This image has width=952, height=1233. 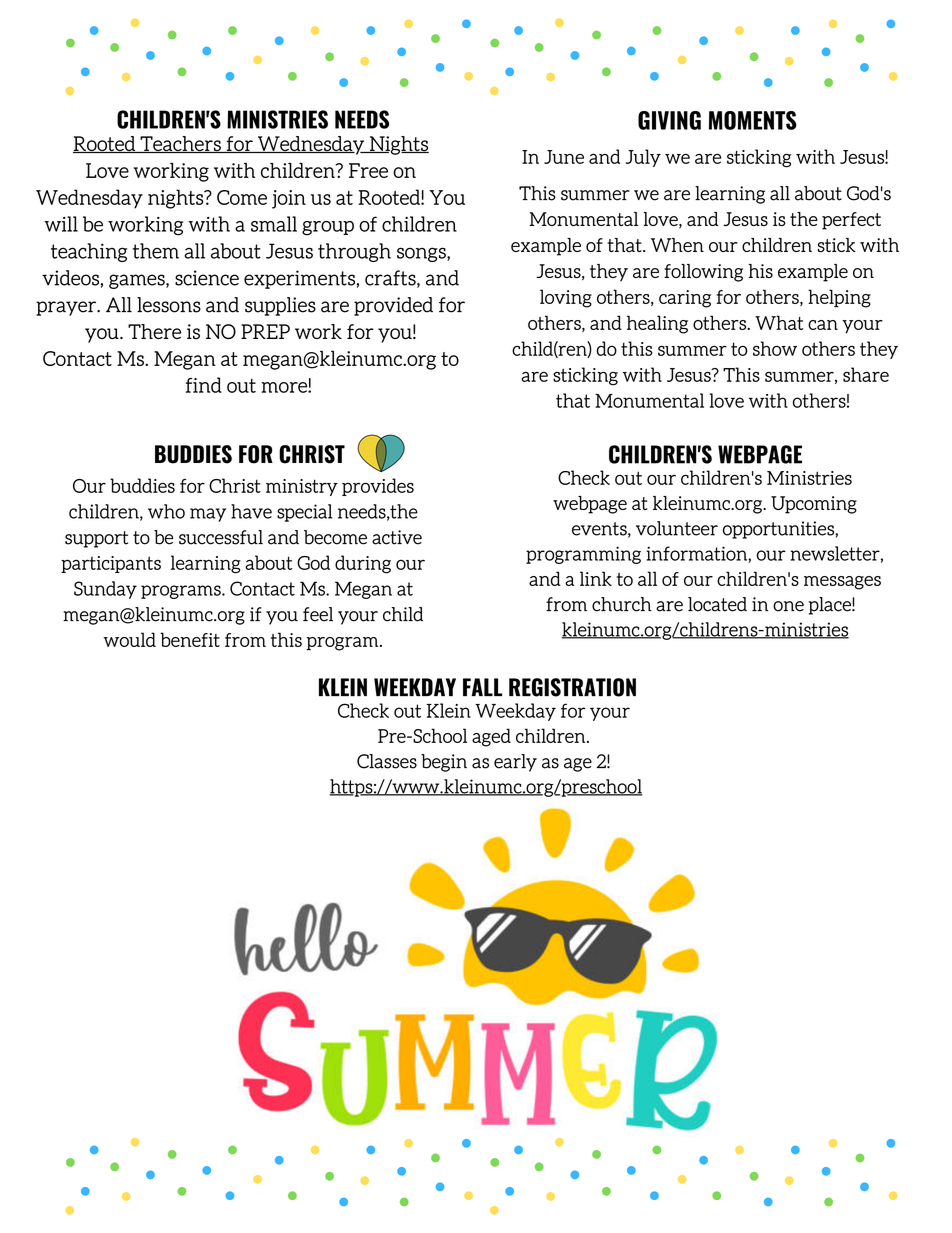 What do you see at coordinates (775, 348) in the image?
I see `show` at bounding box center [775, 348].
